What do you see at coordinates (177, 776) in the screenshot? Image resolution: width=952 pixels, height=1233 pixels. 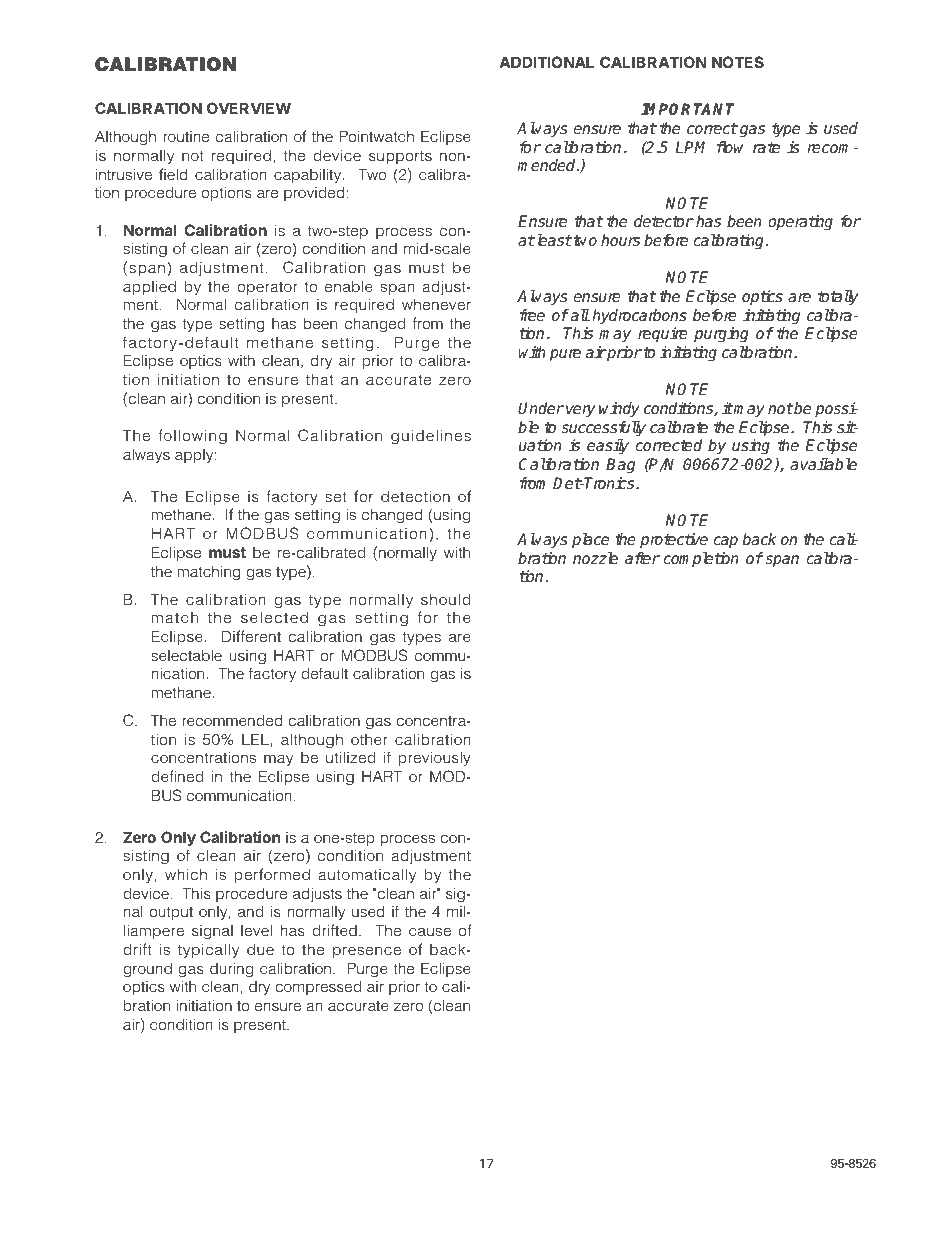 I see `defined` at bounding box center [177, 776].
